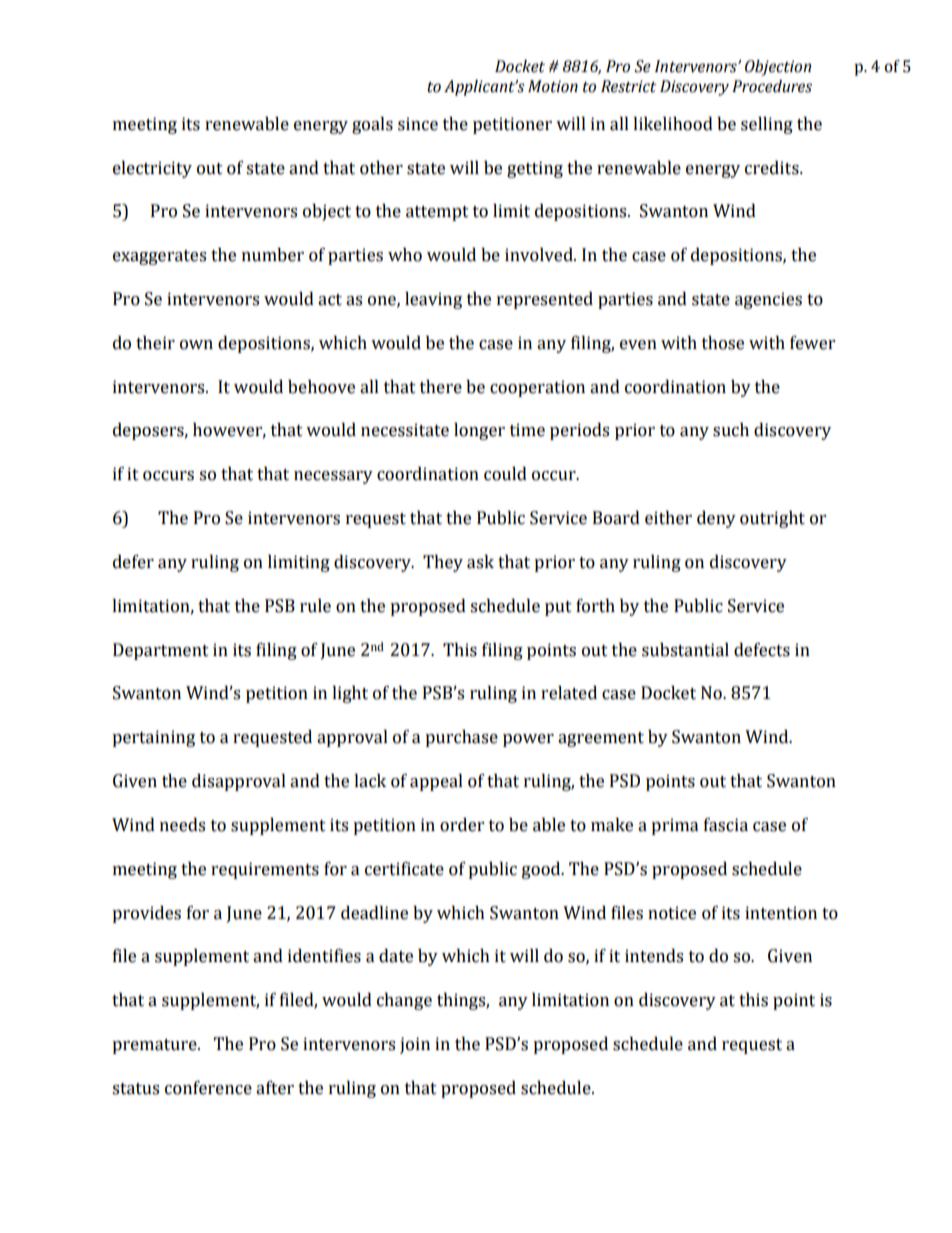 This image has width=952, height=1233. Describe the element at coordinates (462, 825) in the image. I see `order` at that location.
